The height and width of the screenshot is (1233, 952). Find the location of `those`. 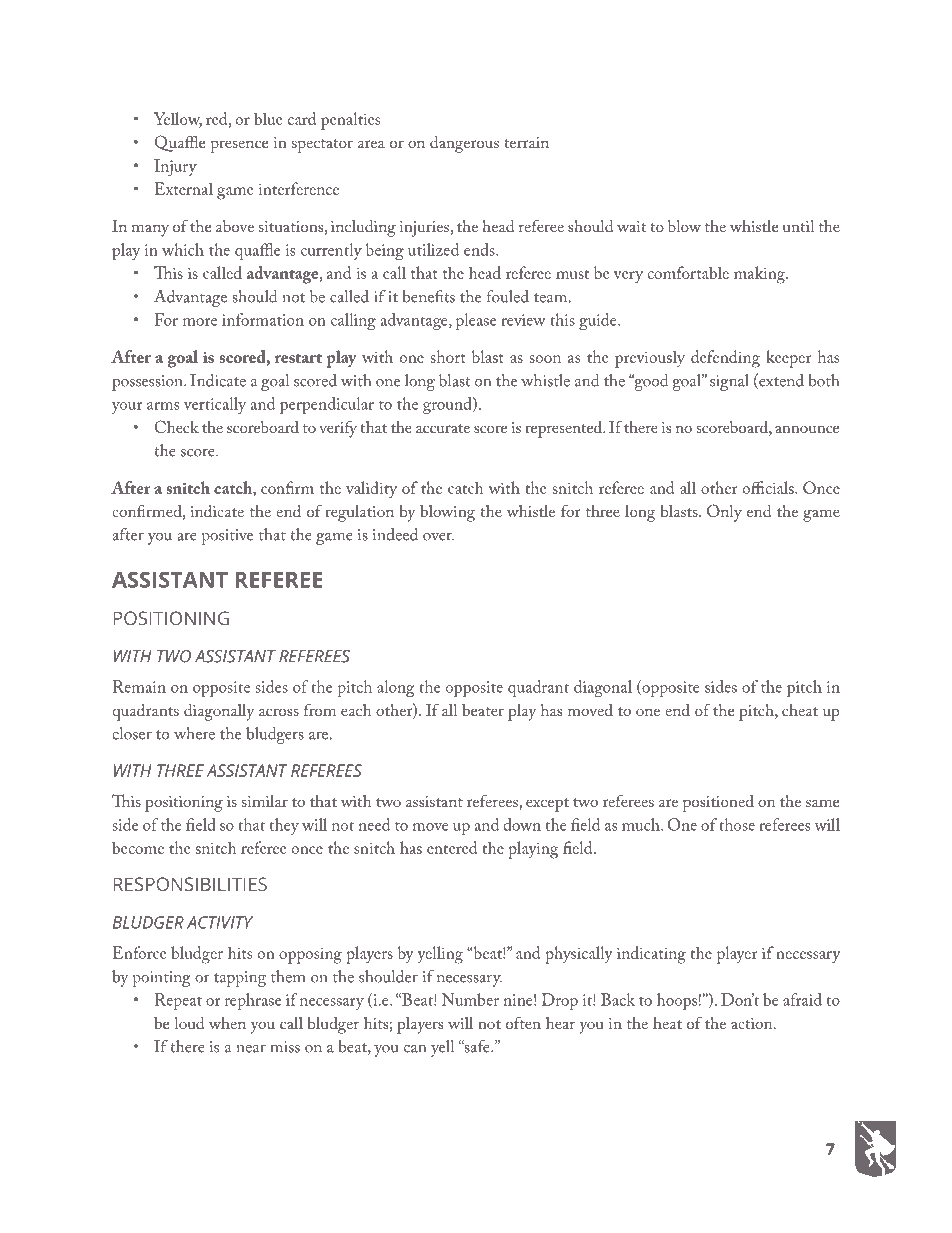

those is located at coordinates (737, 824).
